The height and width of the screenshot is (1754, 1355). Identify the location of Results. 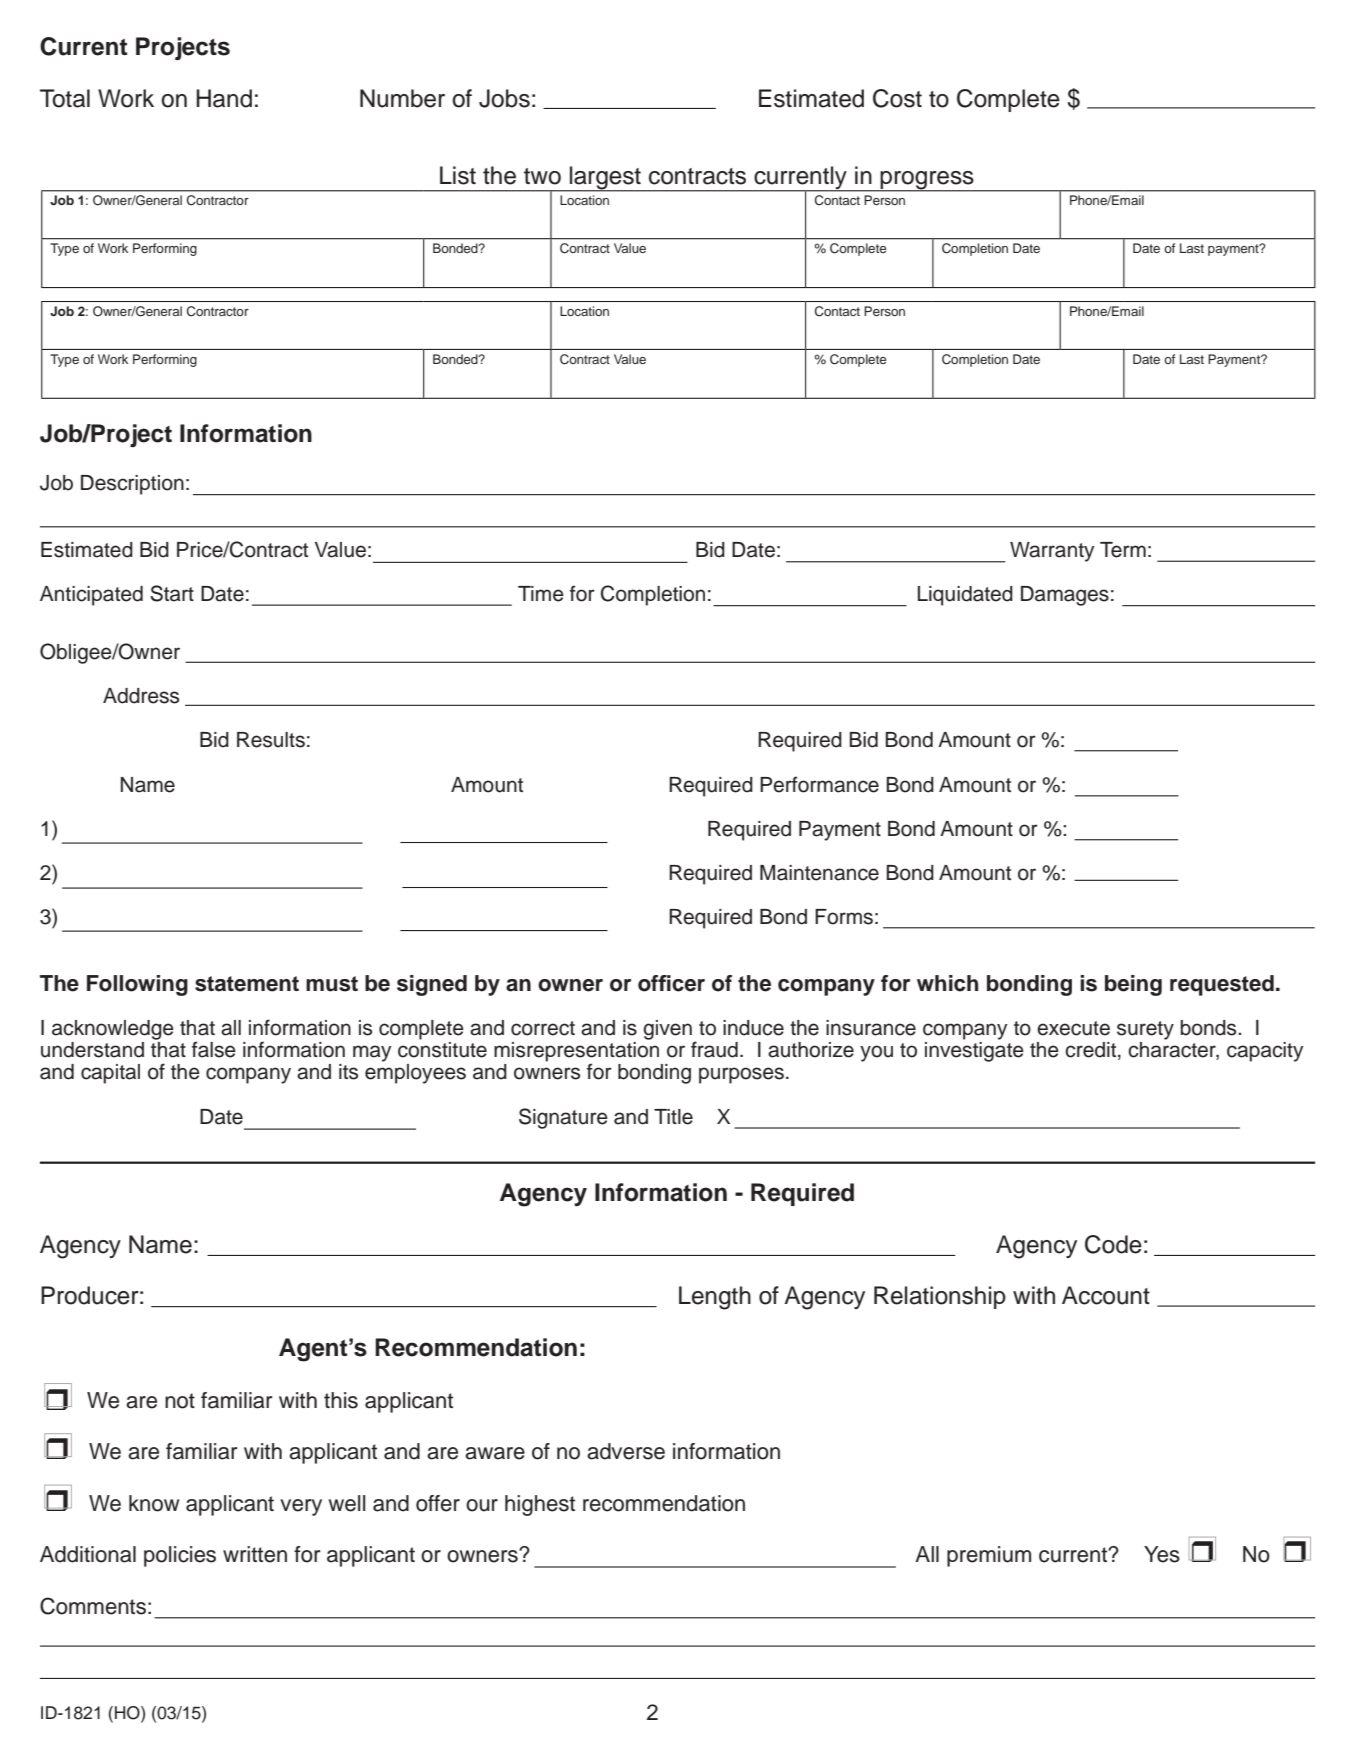
(271, 740).
